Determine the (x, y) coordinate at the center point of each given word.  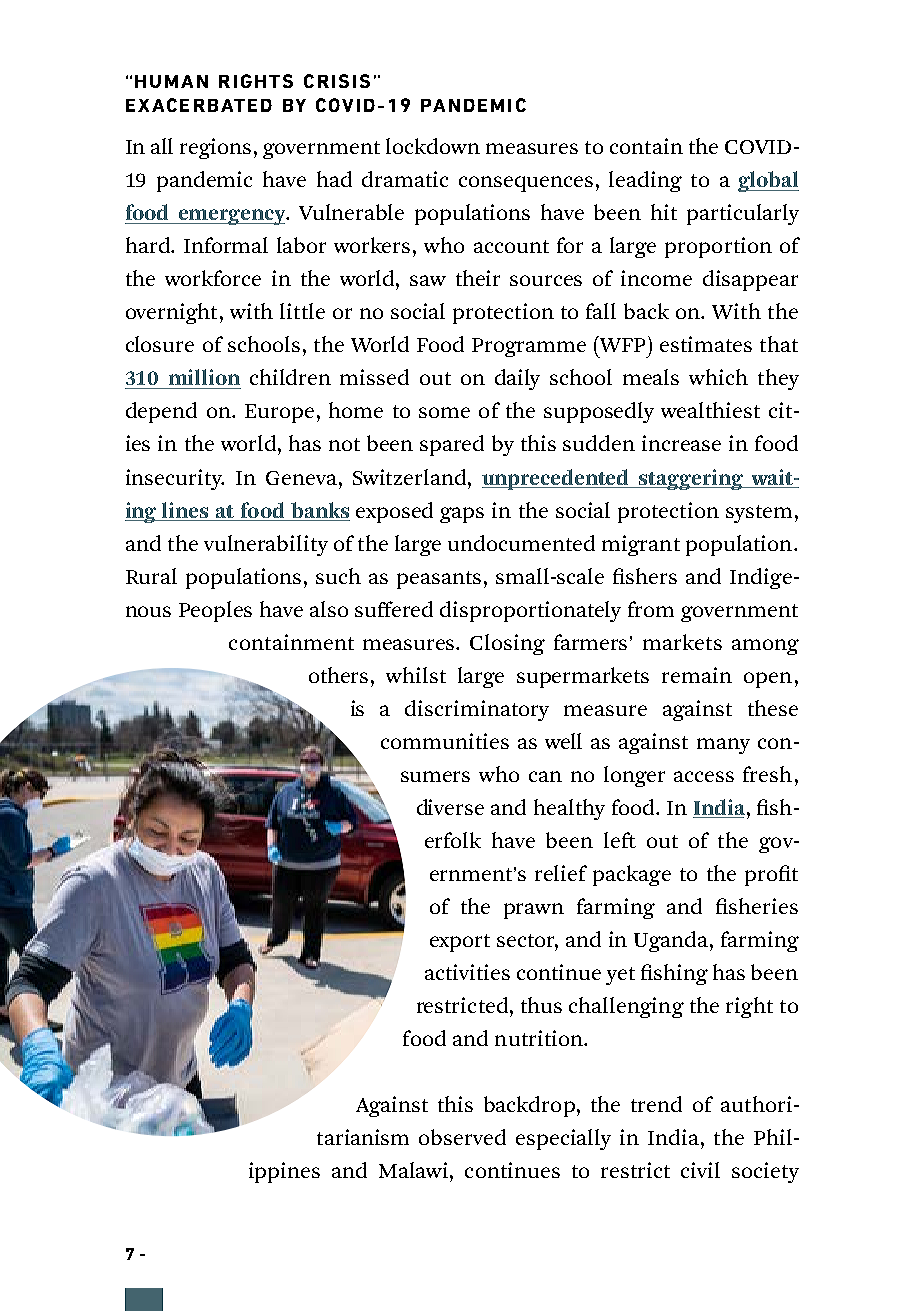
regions (215, 148)
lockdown (433, 146)
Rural (151, 576)
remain (697, 675)
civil (700, 1170)
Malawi (413, 1170)
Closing (507, 644)
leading (645, 181)
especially (563, 1139)
